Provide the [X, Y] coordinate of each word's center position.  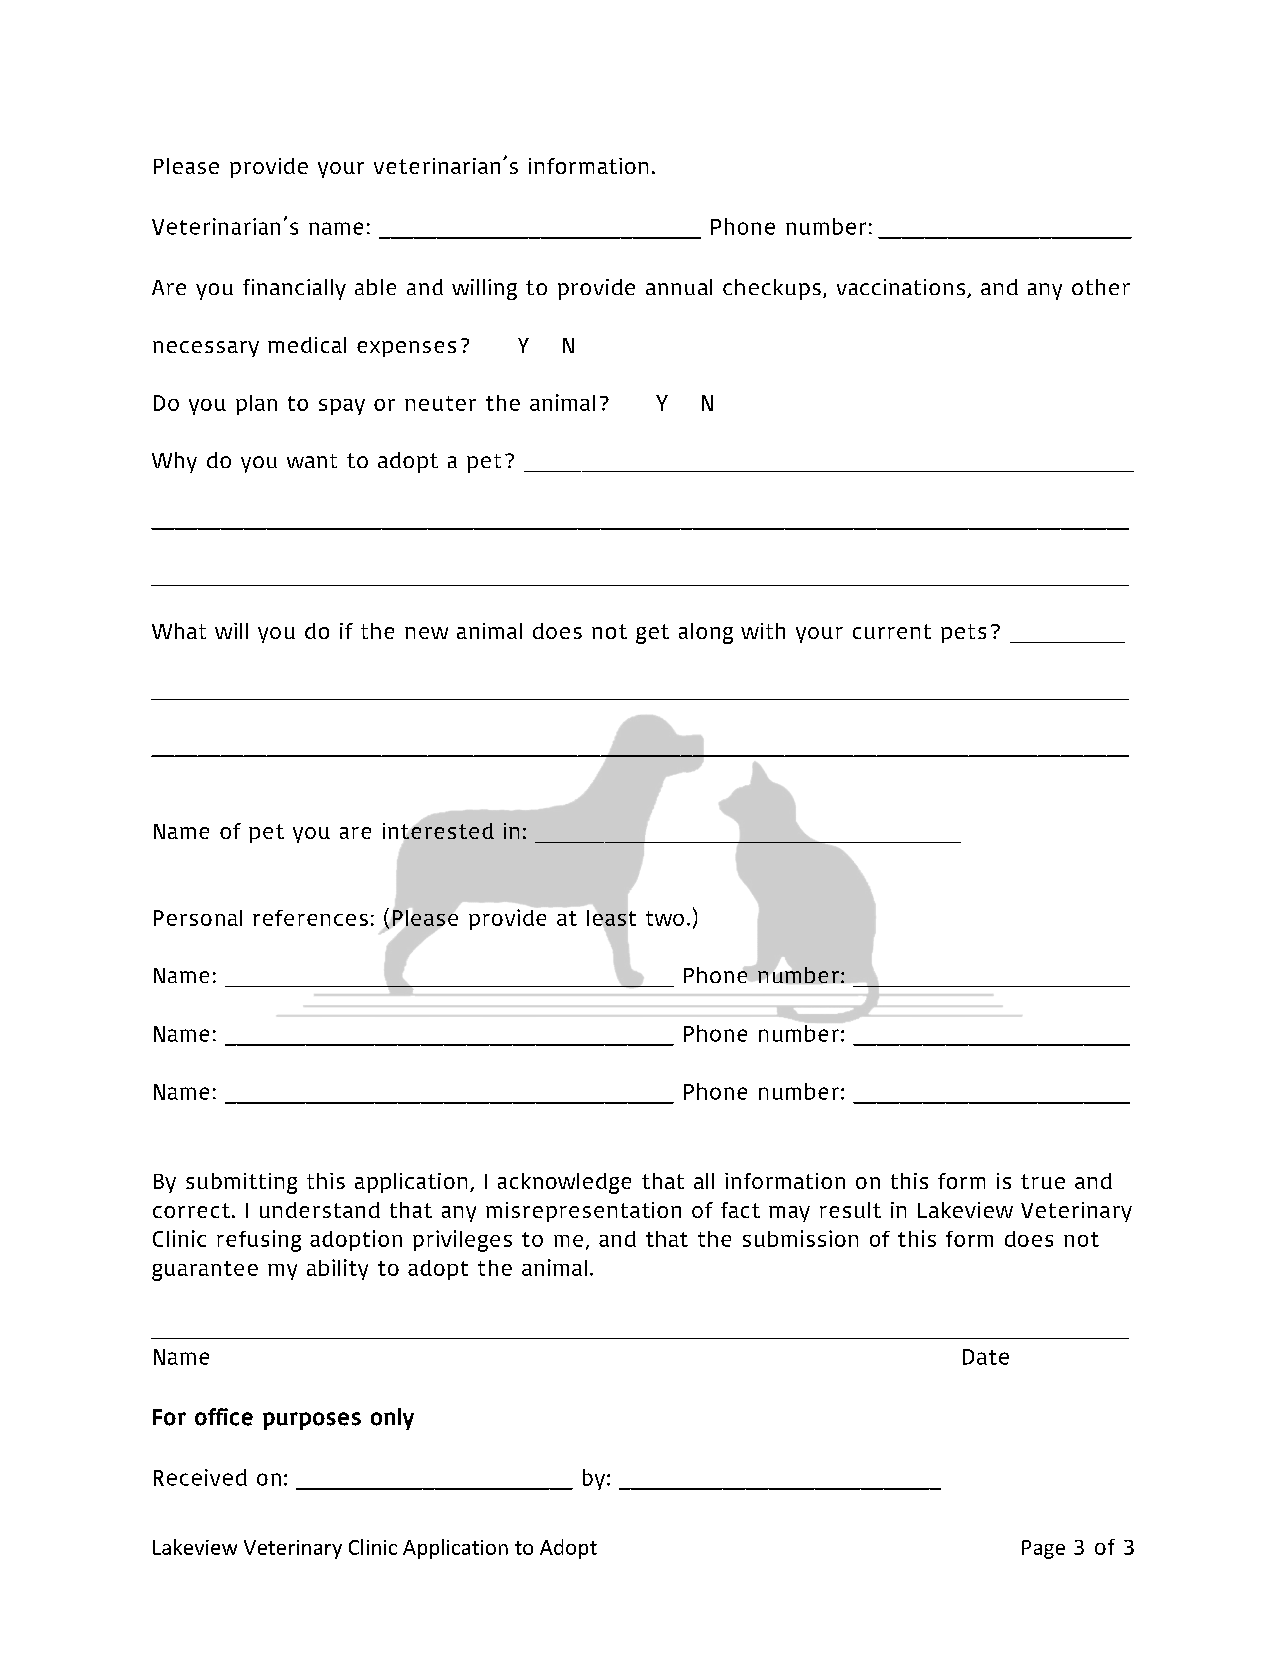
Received [200, 1477]
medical [307, 345]
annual [679, 287]
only [392, 1419]
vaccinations [902, 288]
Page [1043, 1549]
